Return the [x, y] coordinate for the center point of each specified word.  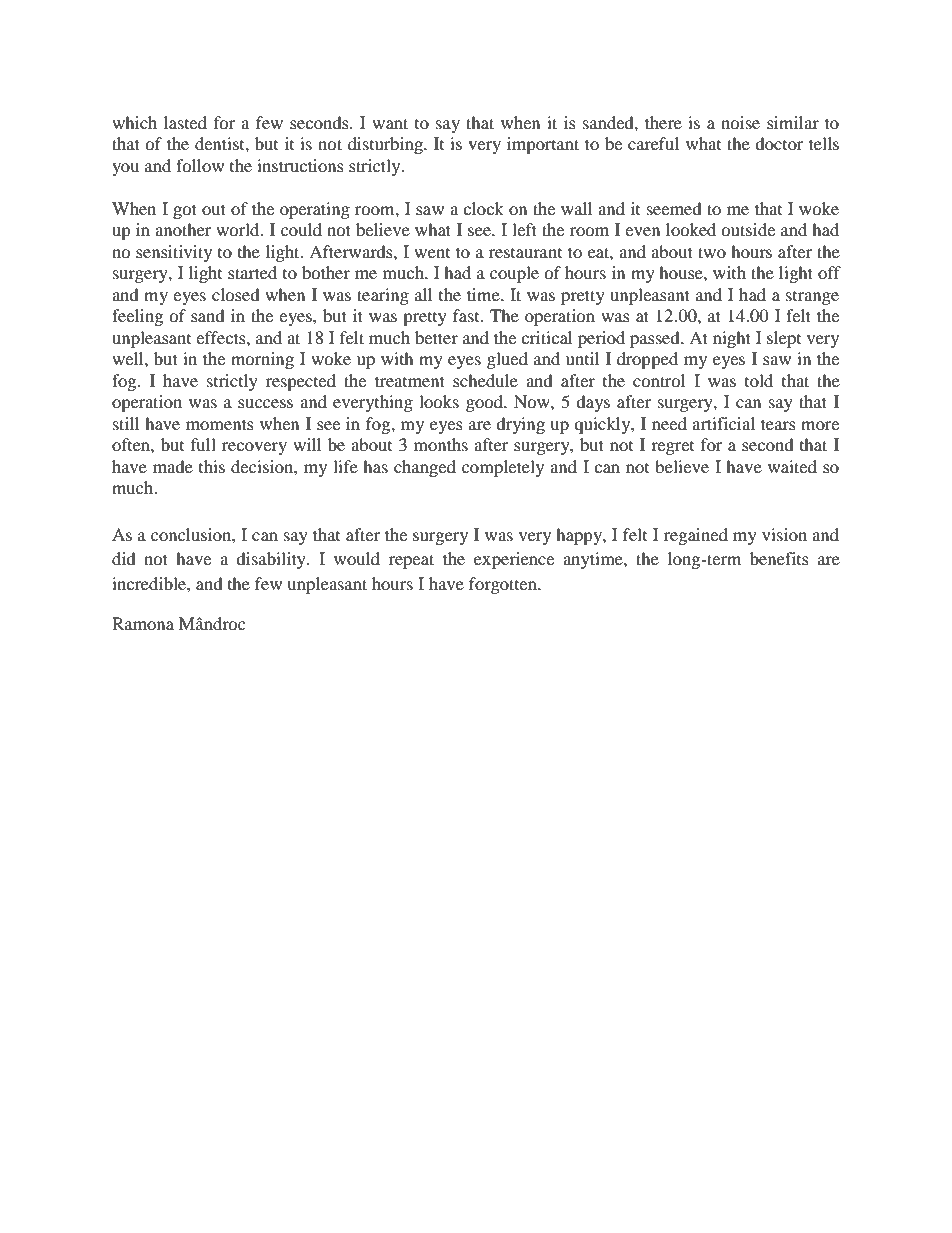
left [524, 229]
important [543, 145]
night [732, 339]
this [212, 466]
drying [520, 425]
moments [220, 424]
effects [222, 337]
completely [503, 468]
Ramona [143, 623]
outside [748, 229]
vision [784, 534]
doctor [779, 143]
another [183, 229]
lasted [185, 122]
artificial [723, 423]
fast [467, 315]
